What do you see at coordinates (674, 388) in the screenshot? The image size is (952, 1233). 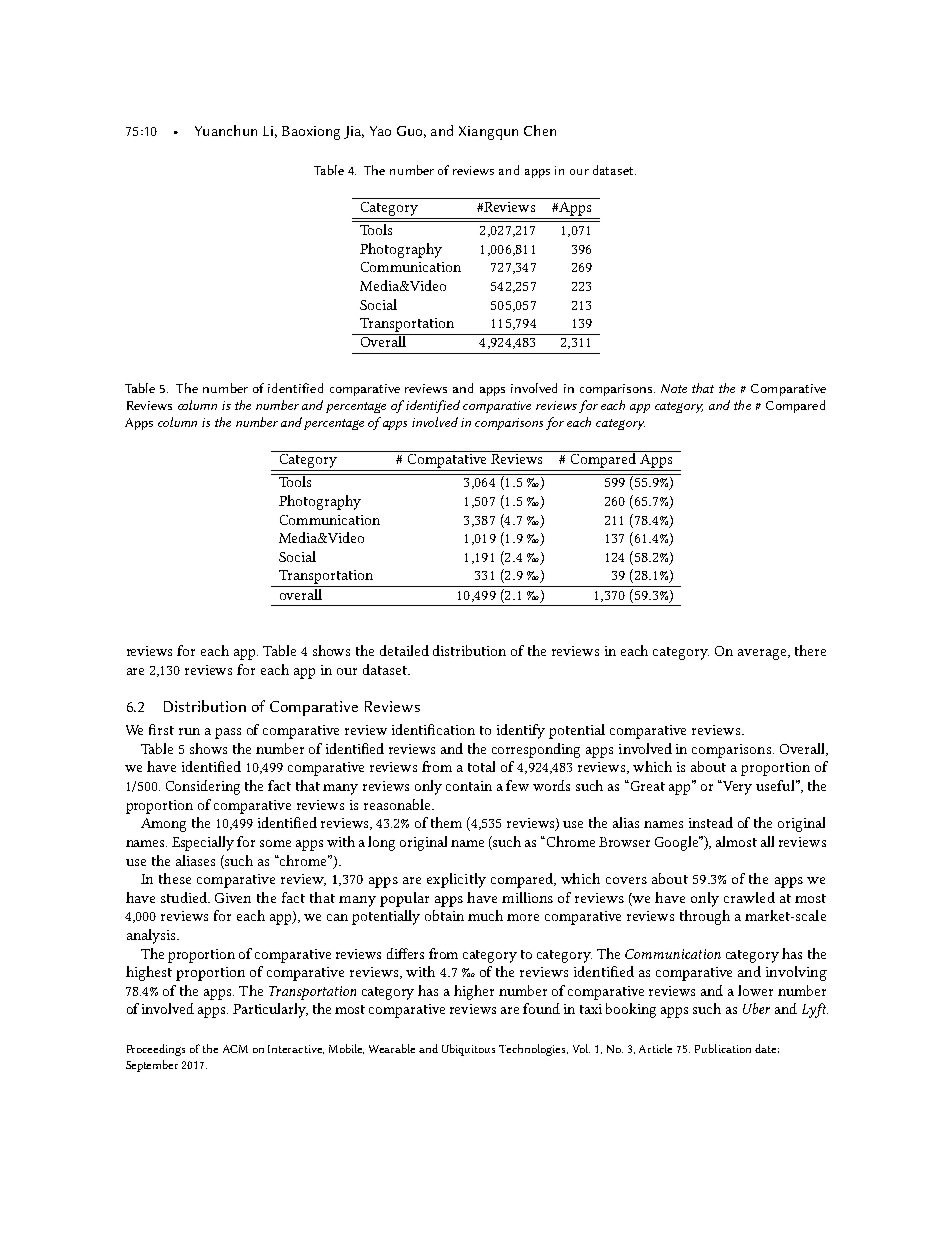 I see `Note` at bounding box center [674, 388].
